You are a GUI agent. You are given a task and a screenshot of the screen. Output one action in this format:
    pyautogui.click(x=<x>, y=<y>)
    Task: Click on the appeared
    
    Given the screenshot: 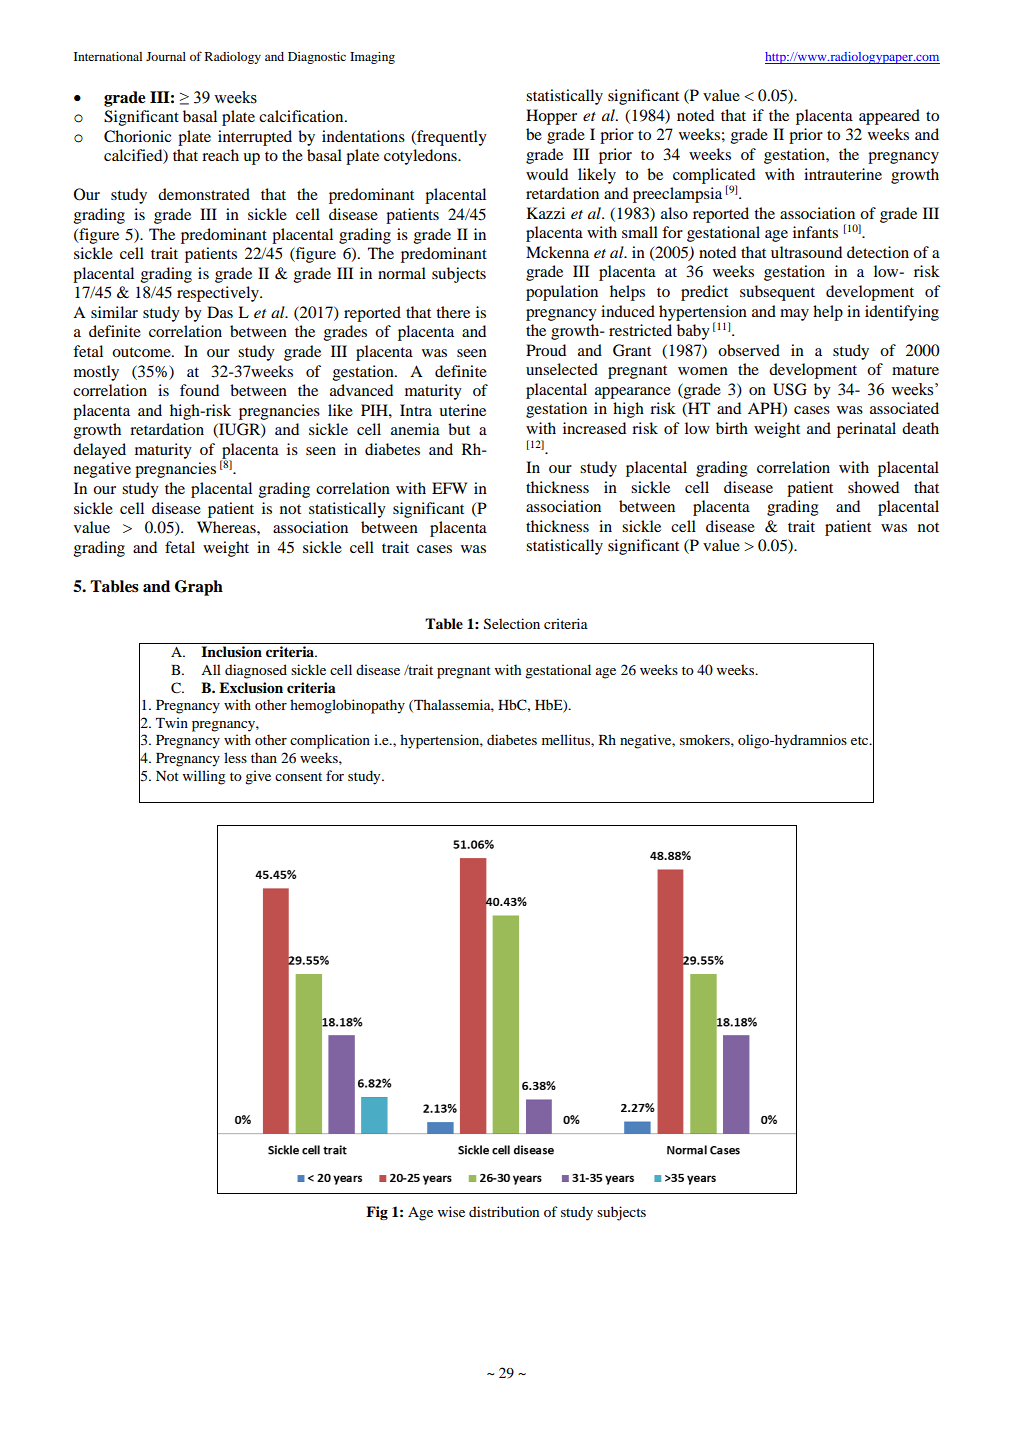 What is the action you would take?
    pyautogui.click(x=889, y=117)
